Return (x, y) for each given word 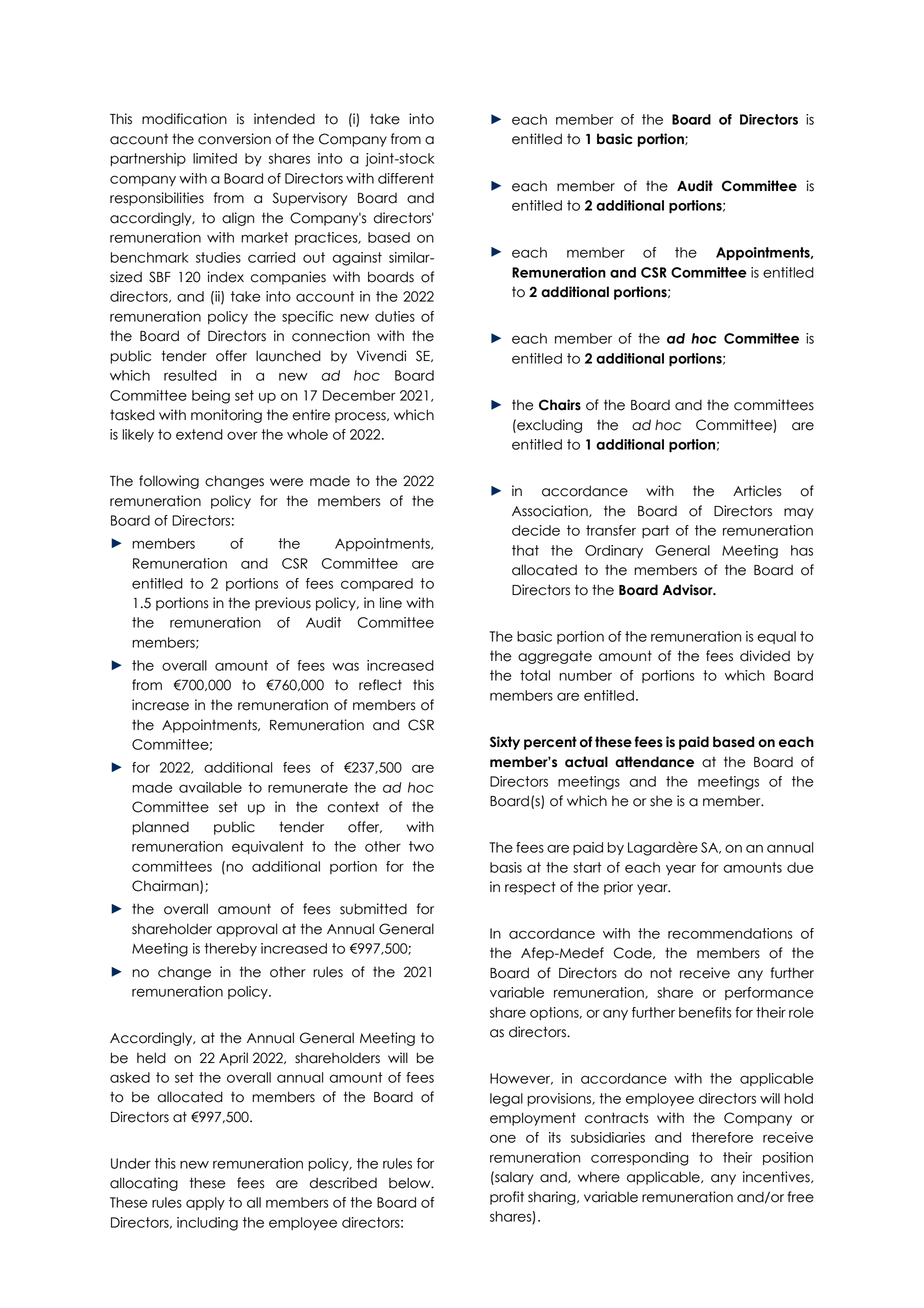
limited (215, 158)
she (661, 801)
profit (507, 1198)
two (421, 846)
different (406, 178)
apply (205, 1203)
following (169, 482)
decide (536, 530)
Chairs (560, 405)
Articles (757, 491)
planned (160, 828)
